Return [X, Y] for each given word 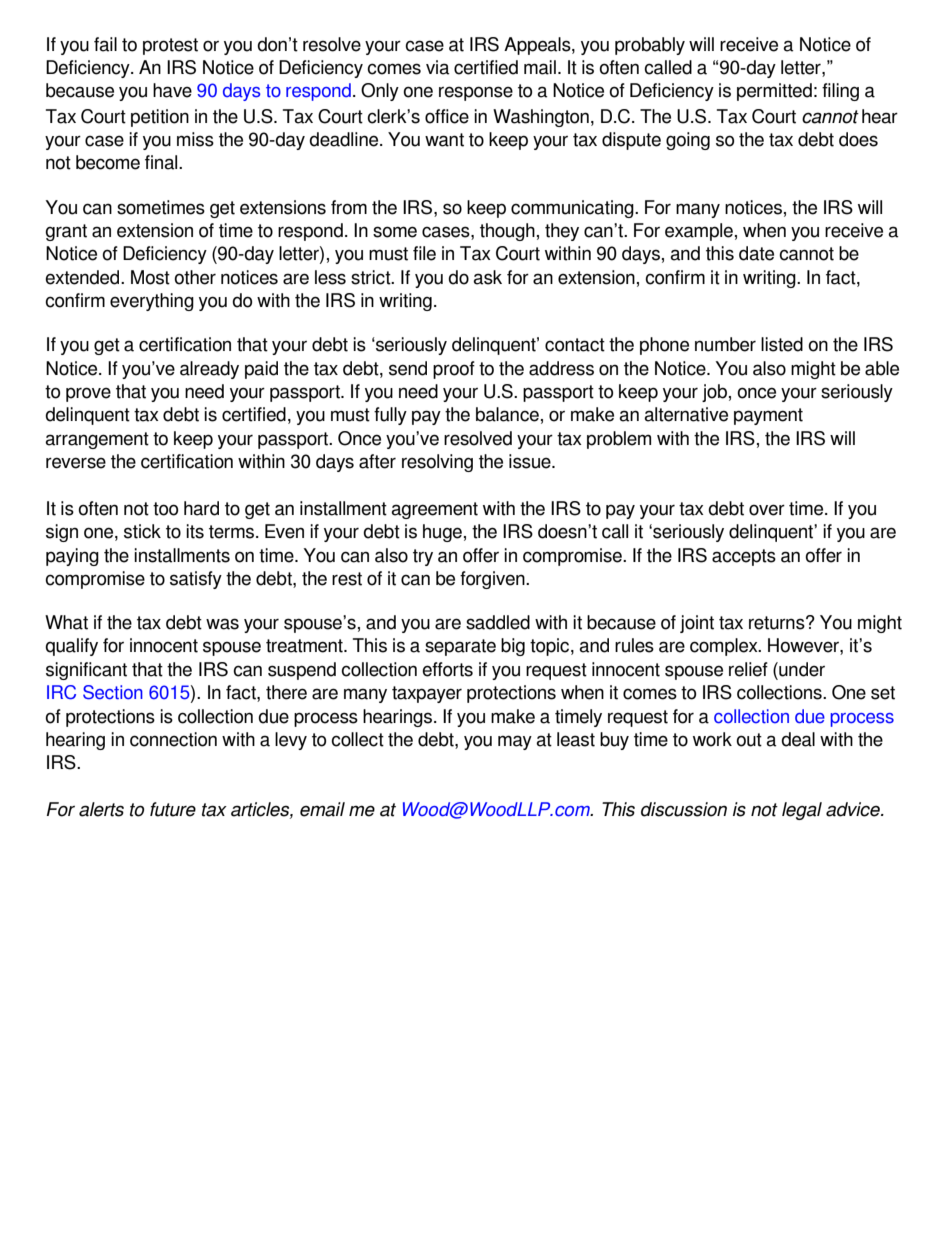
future [173, 809]
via [438, 67]
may [515, 742]
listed [782, 344]
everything [152, 302]
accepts [744, 557]
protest [170, 46]
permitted [774, 92]
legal [802, 811]
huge [442, 533]
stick [142, 531]
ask [487, 277]
